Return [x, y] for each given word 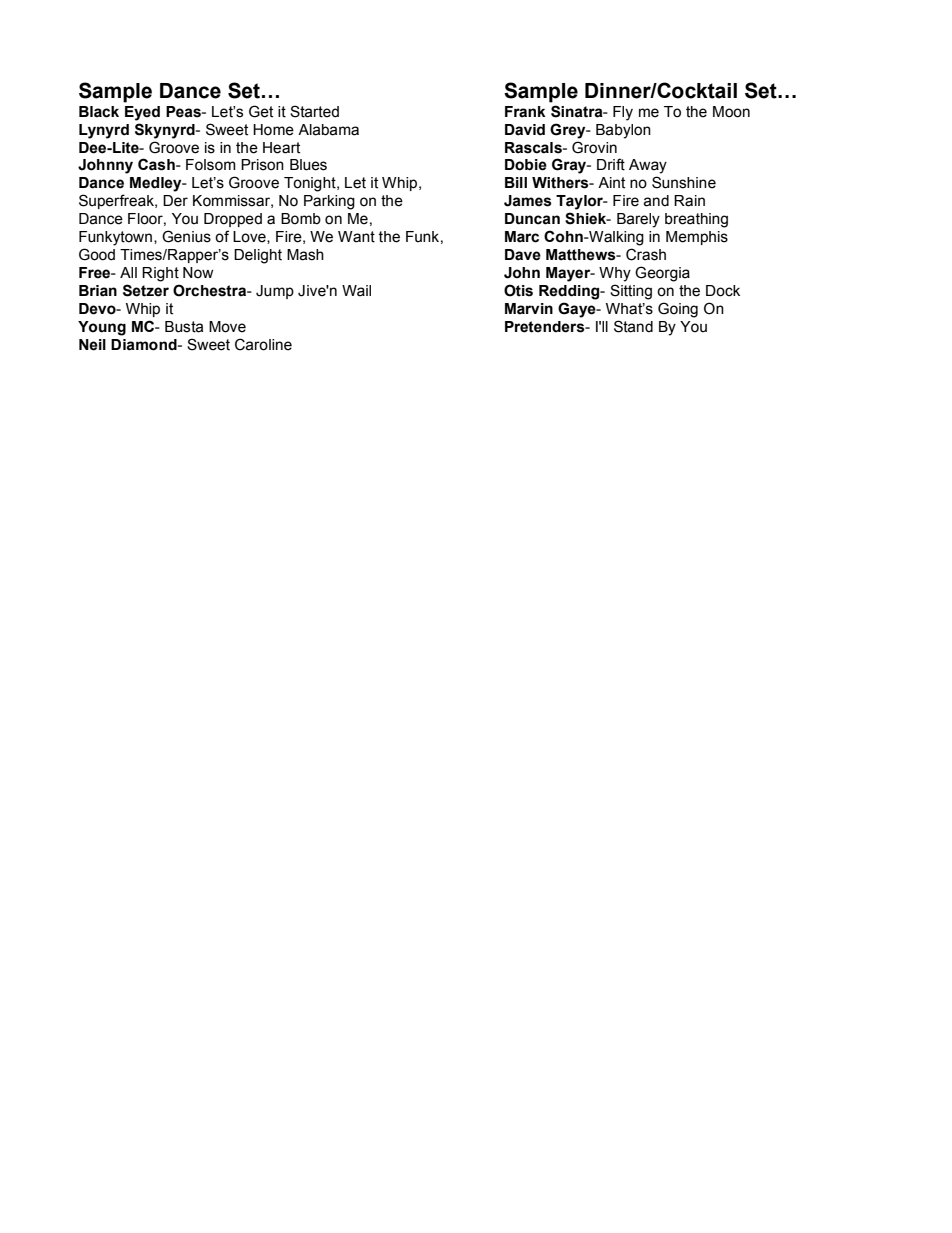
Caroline [263, 344]
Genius [186, 236]
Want [356, 237]
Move [227, 327]
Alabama [328, 130]
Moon [731, 112]
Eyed [142, 113]
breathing [696, 220]
